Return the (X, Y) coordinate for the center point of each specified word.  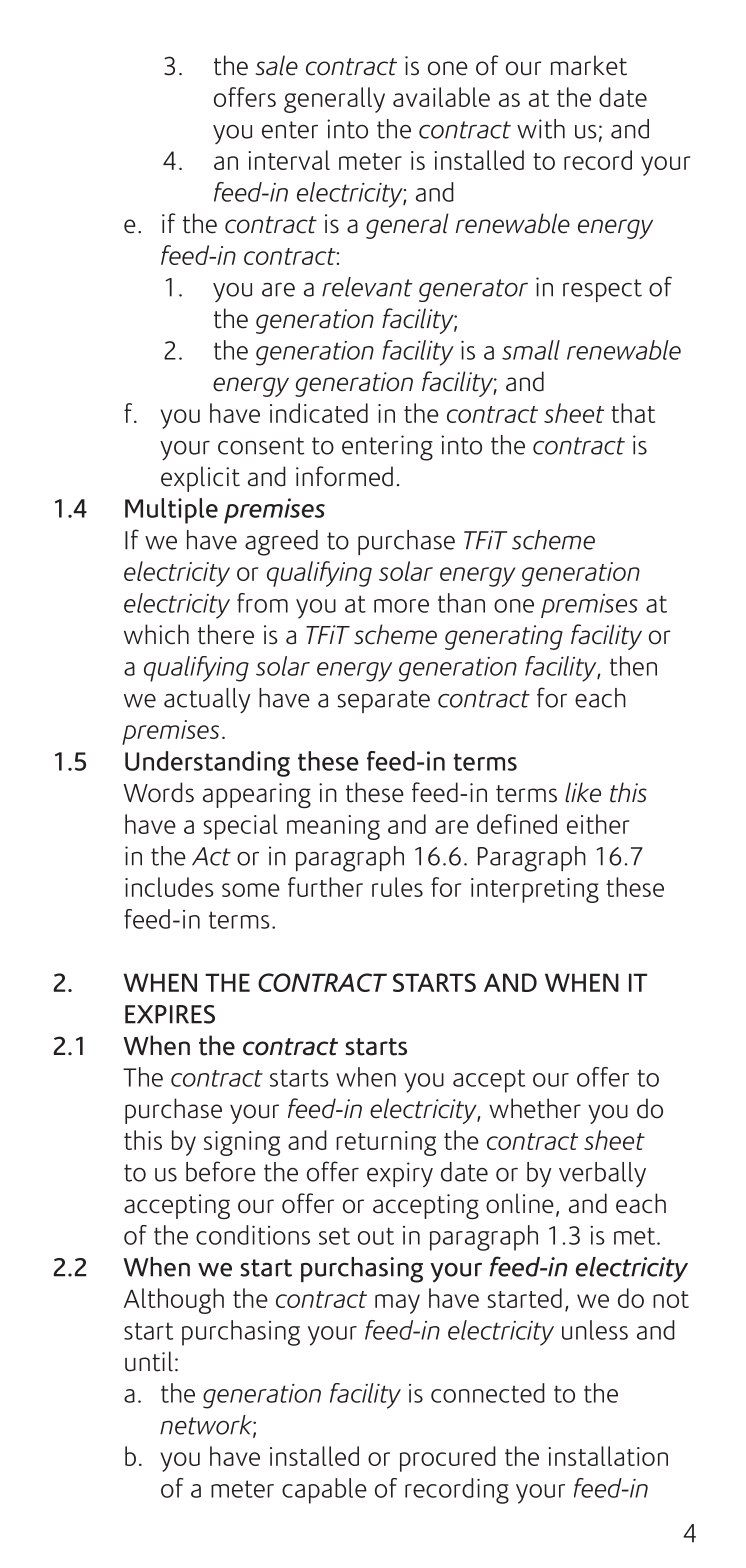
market (589, 65)
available (441, 97)
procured (448, 1459)
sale (277, 65)
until (149, 1361)
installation (608, 1456)
